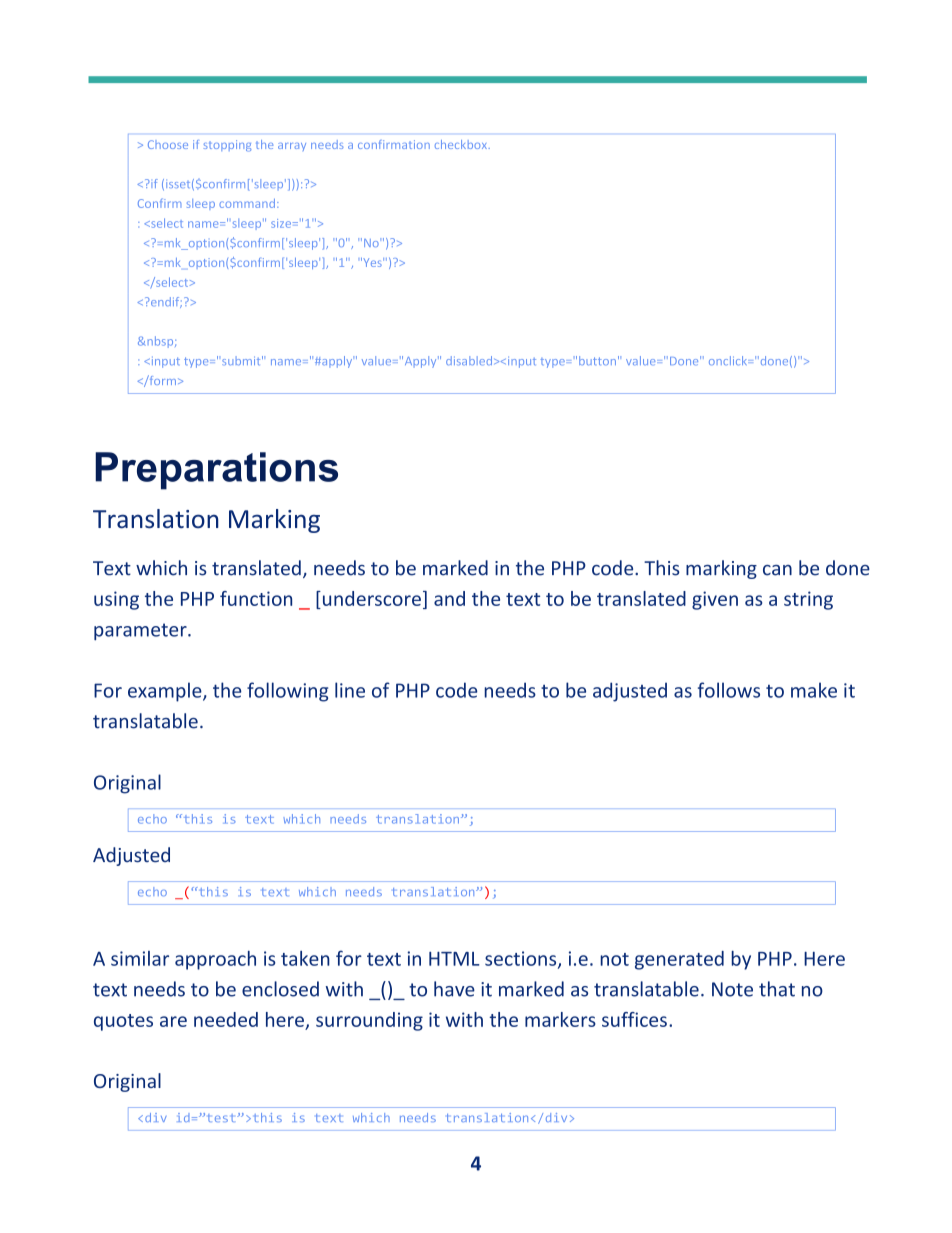 The height and width of the document is (1233, 952). What do you see at coordinates (370, 598) in the document?
I see `underscore` at bounding box center [370, 598].
